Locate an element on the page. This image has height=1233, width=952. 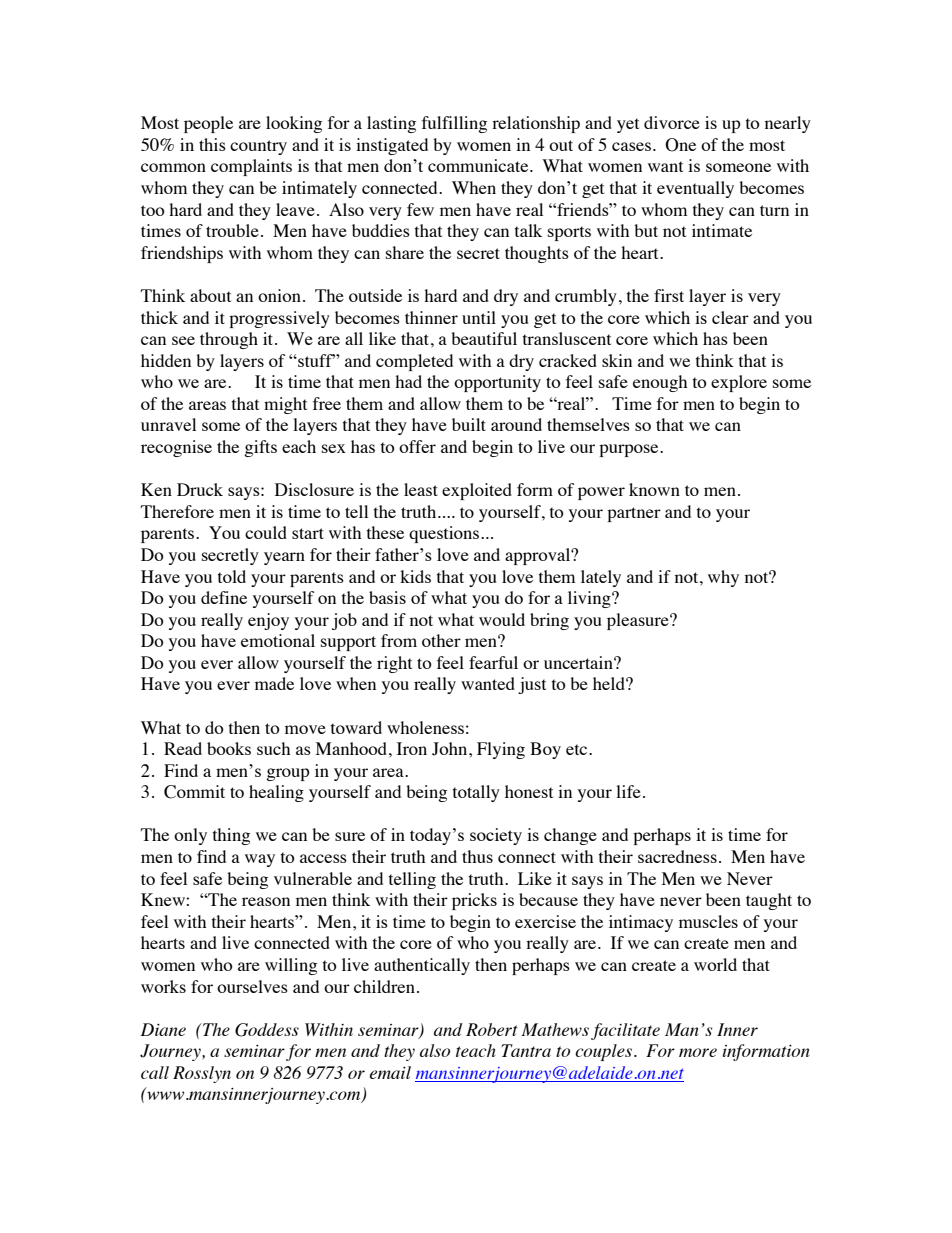
communicate is located at coordinates (479, 165).
